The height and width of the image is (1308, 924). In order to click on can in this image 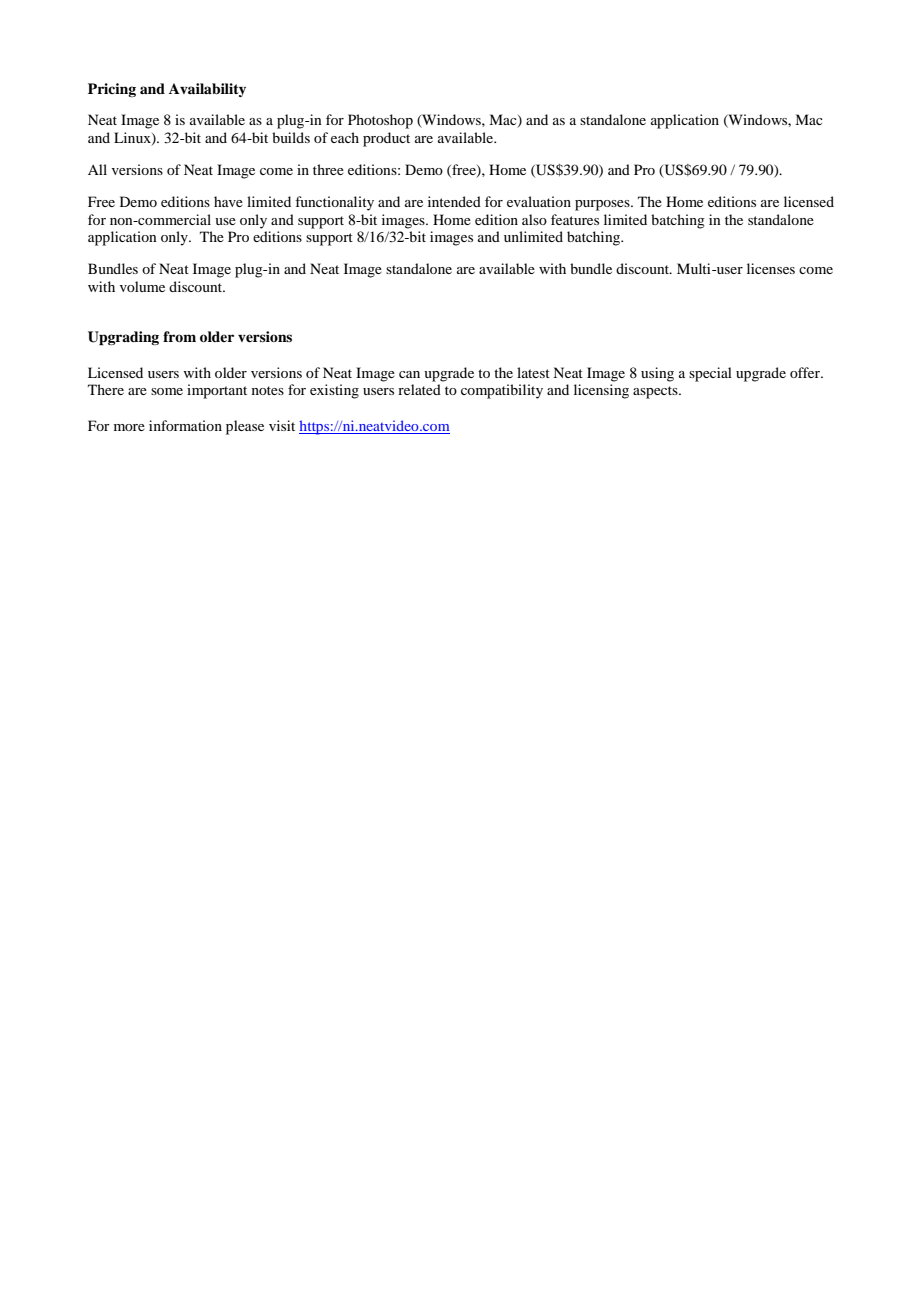, I will do `click(409, 374)`.
